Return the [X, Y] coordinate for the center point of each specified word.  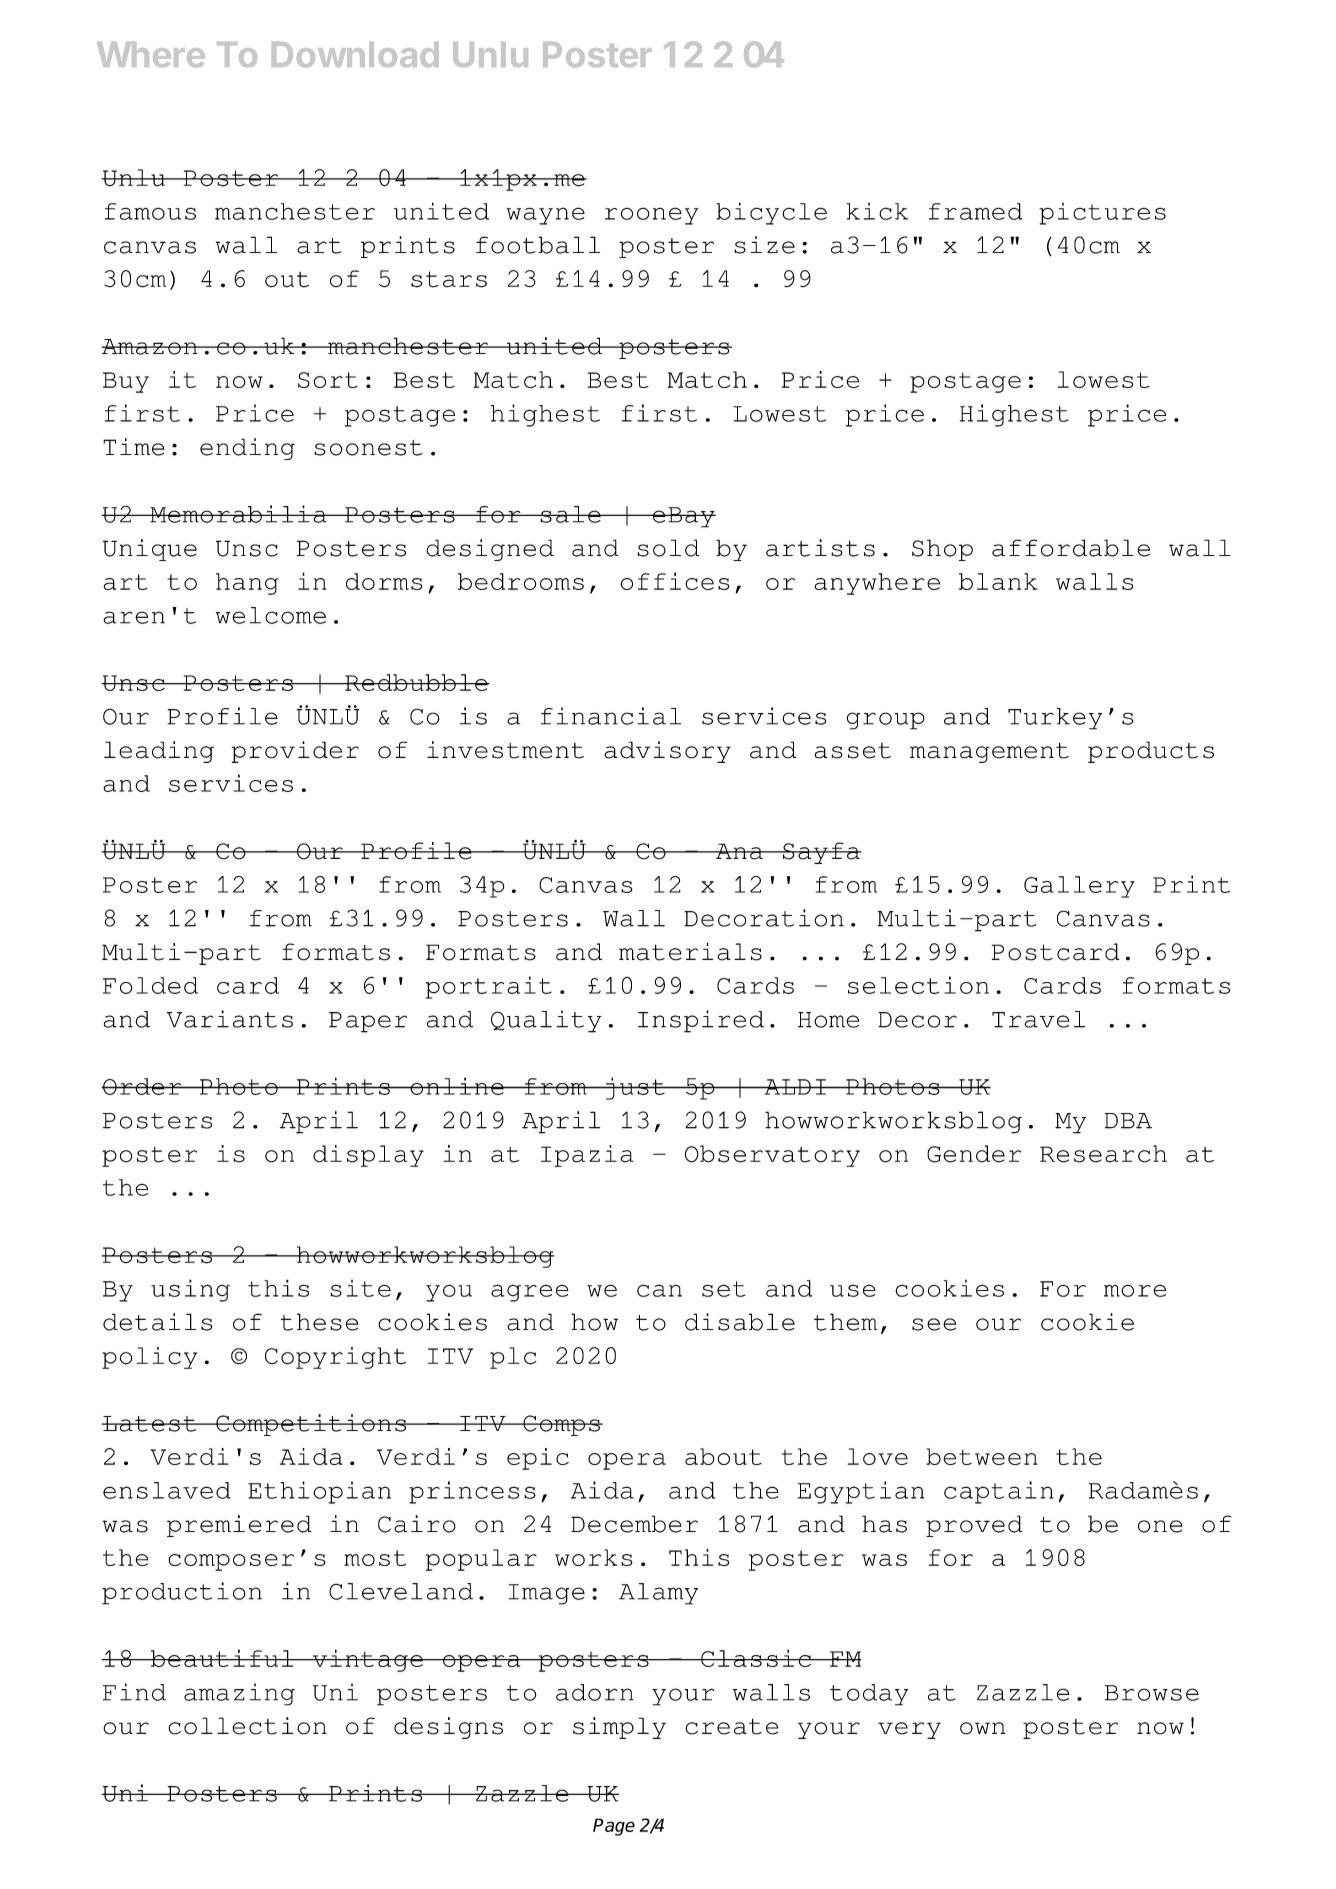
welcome [271, 615]
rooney [651, 216]
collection [247, 1726]
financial [611, 716]
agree [530, 1293]
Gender [974, 1154]
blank [998, 581]
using [190, 1290]
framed [975, 211]
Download [355, 54]
